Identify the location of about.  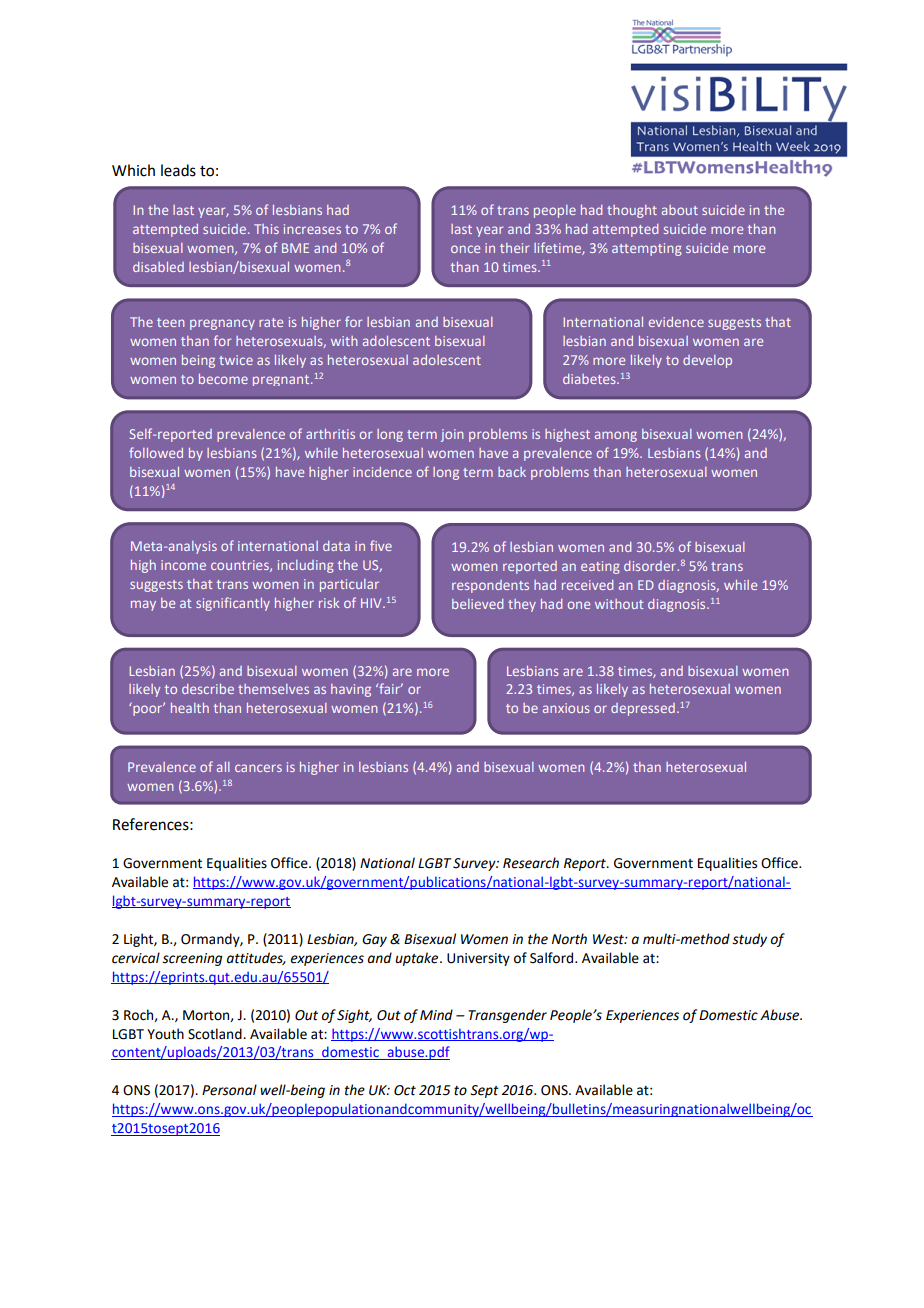
(680, 210).
